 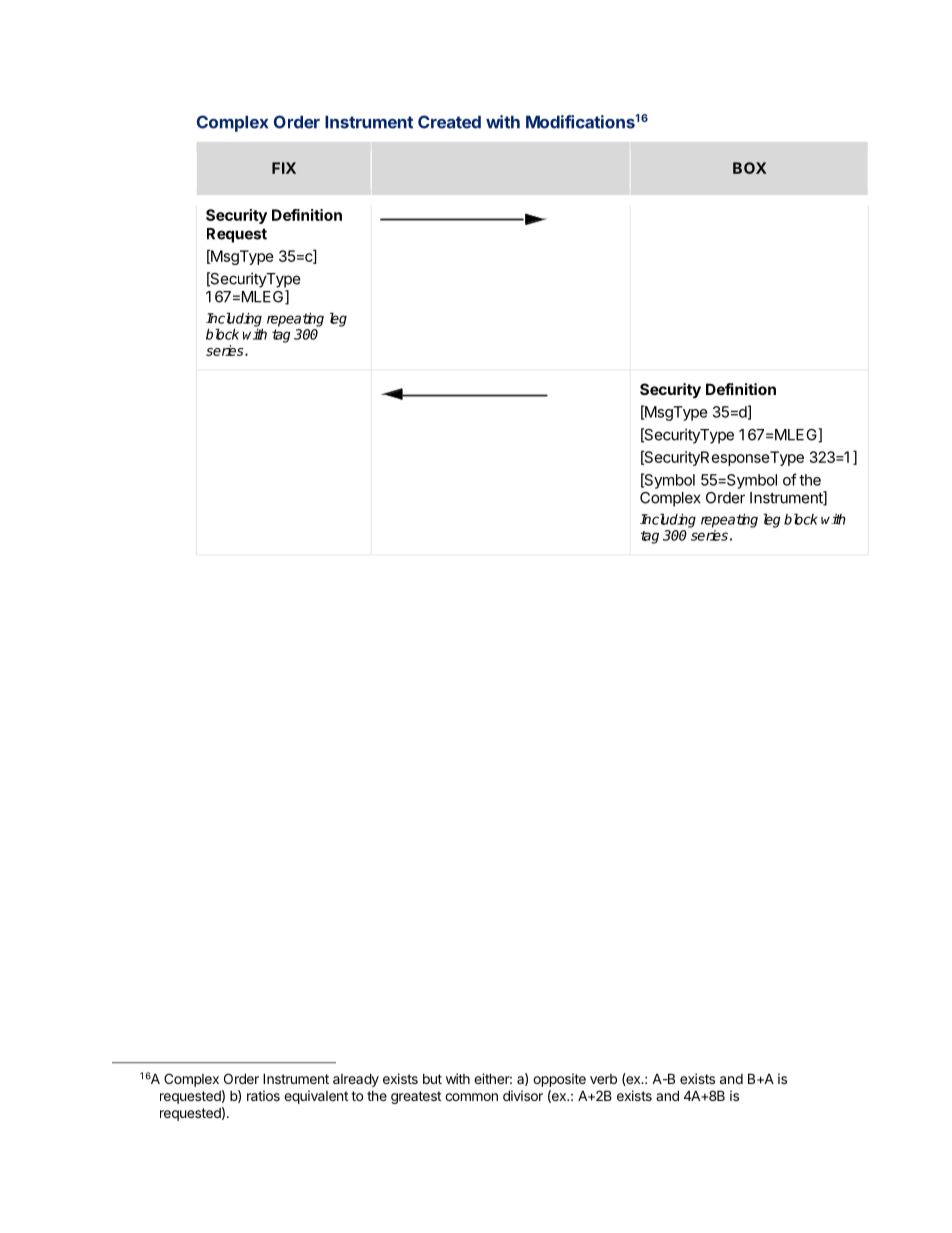 I want to click on Created, so click(x=449, y=122).
